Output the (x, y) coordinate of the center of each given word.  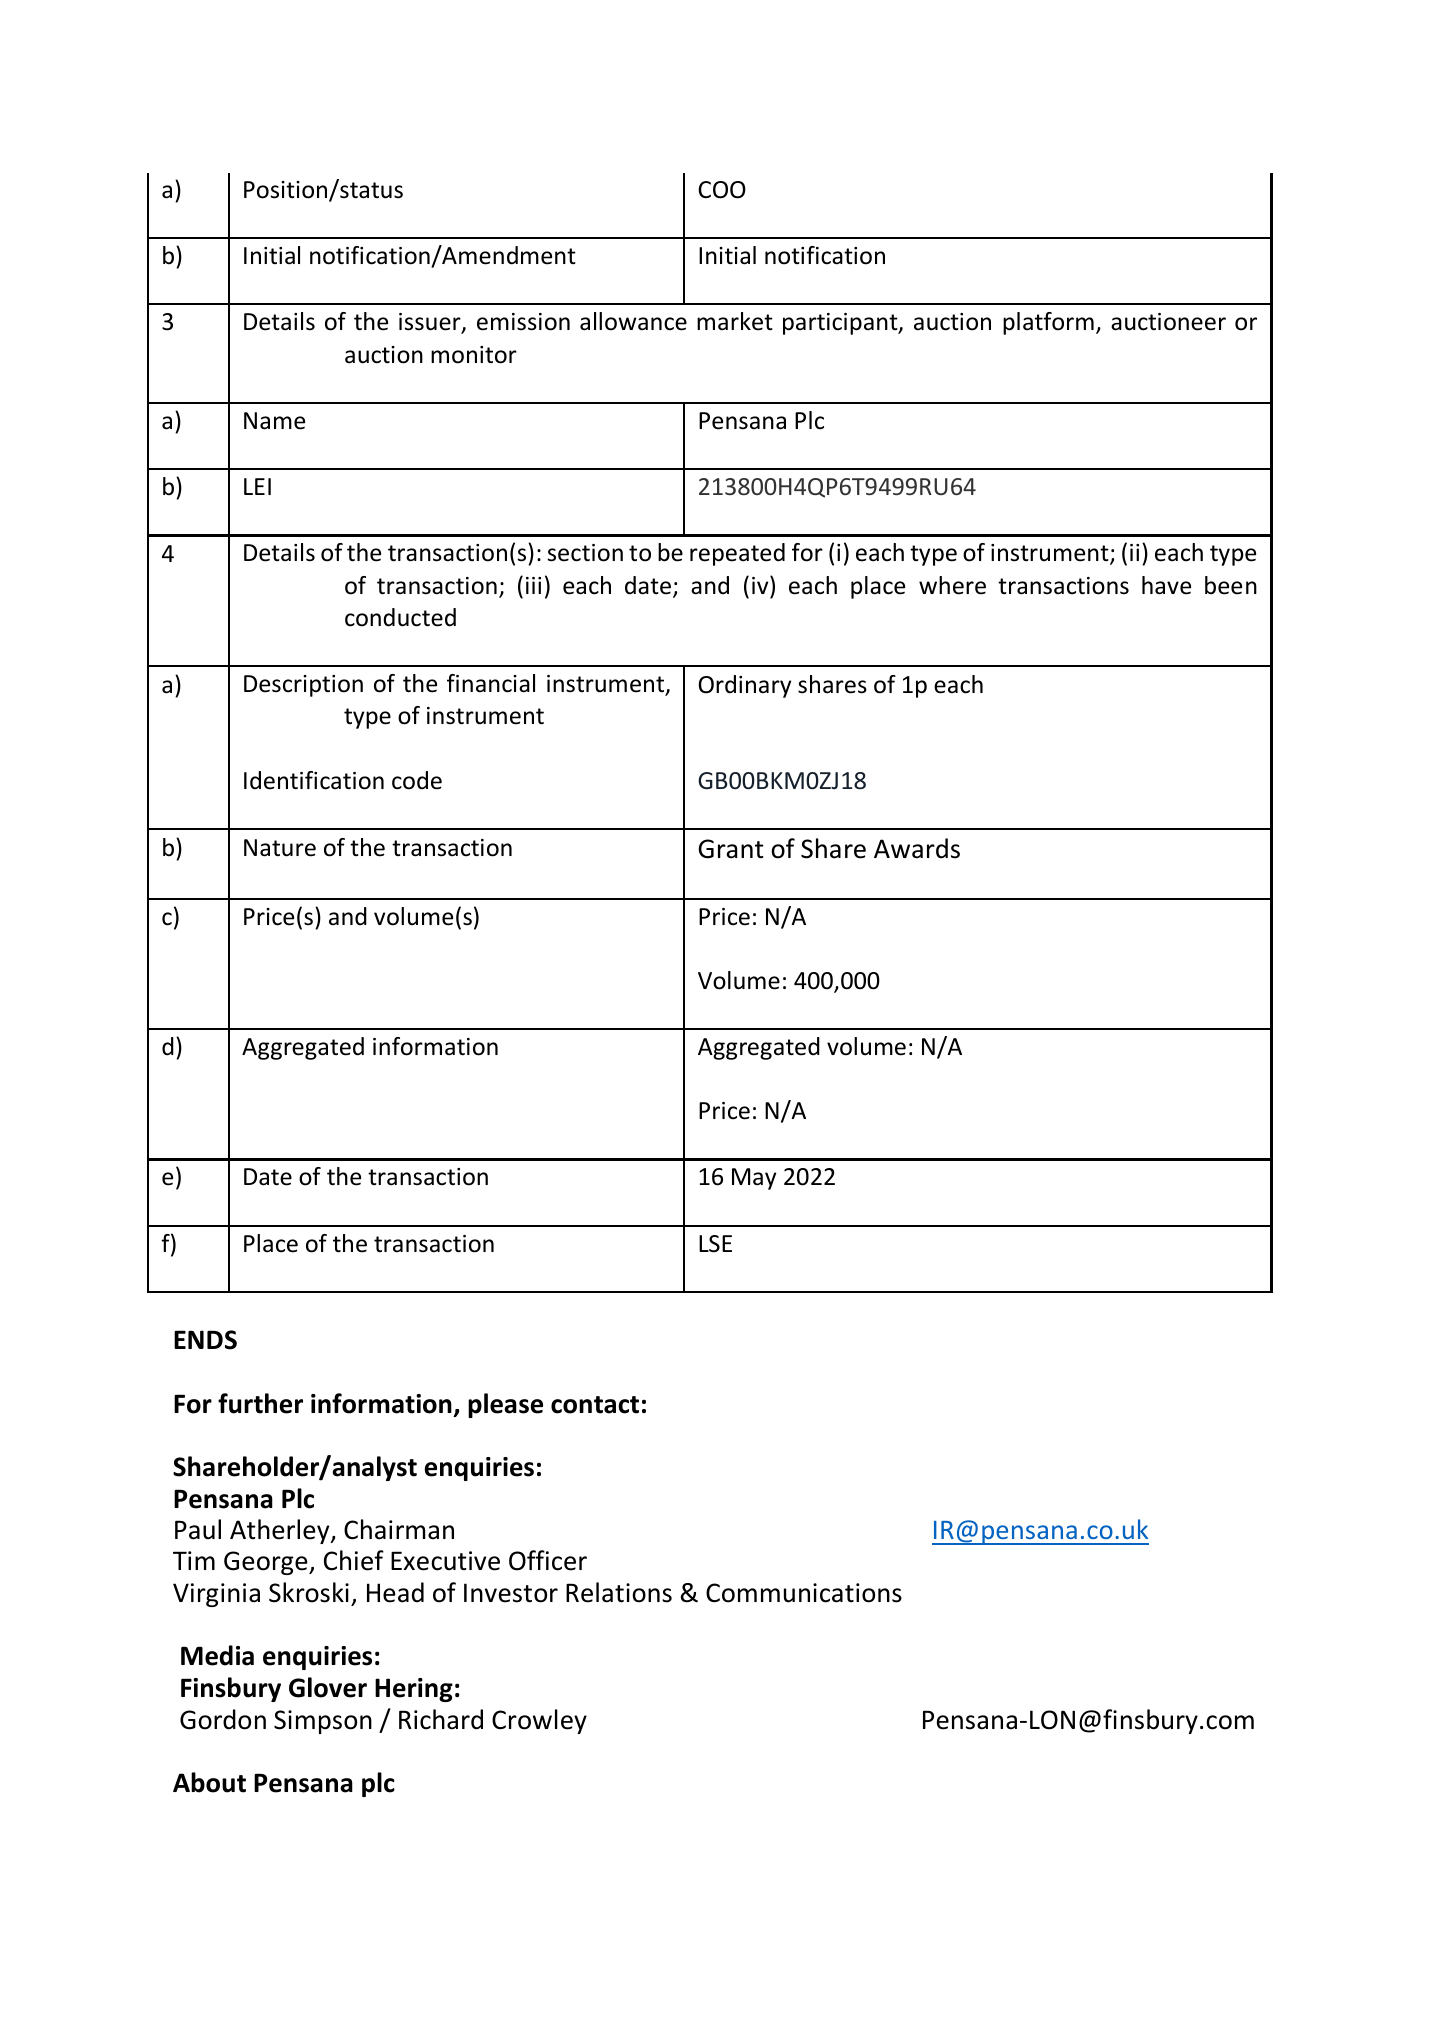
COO (722, 190)
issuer (431, 323)
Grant (731, 849)
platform (1048, 323)
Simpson (323, 1722)
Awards (917, 848)
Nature (280, 848)
